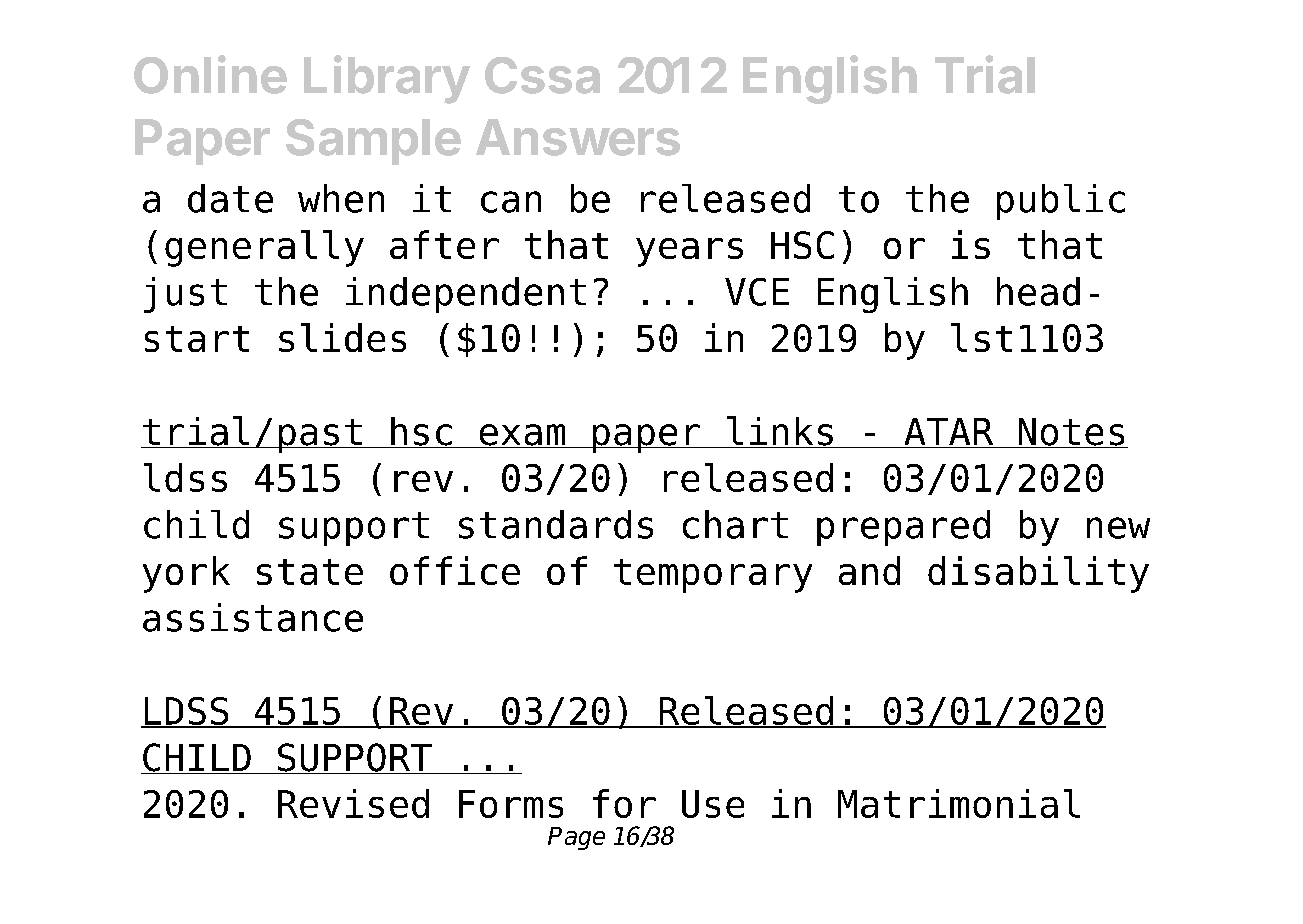 Image resolution: width=1303 pixels, height=924 pixels. Describe the element at coordinates (387, 79) in the screenshot. I see `Library` at that location.
